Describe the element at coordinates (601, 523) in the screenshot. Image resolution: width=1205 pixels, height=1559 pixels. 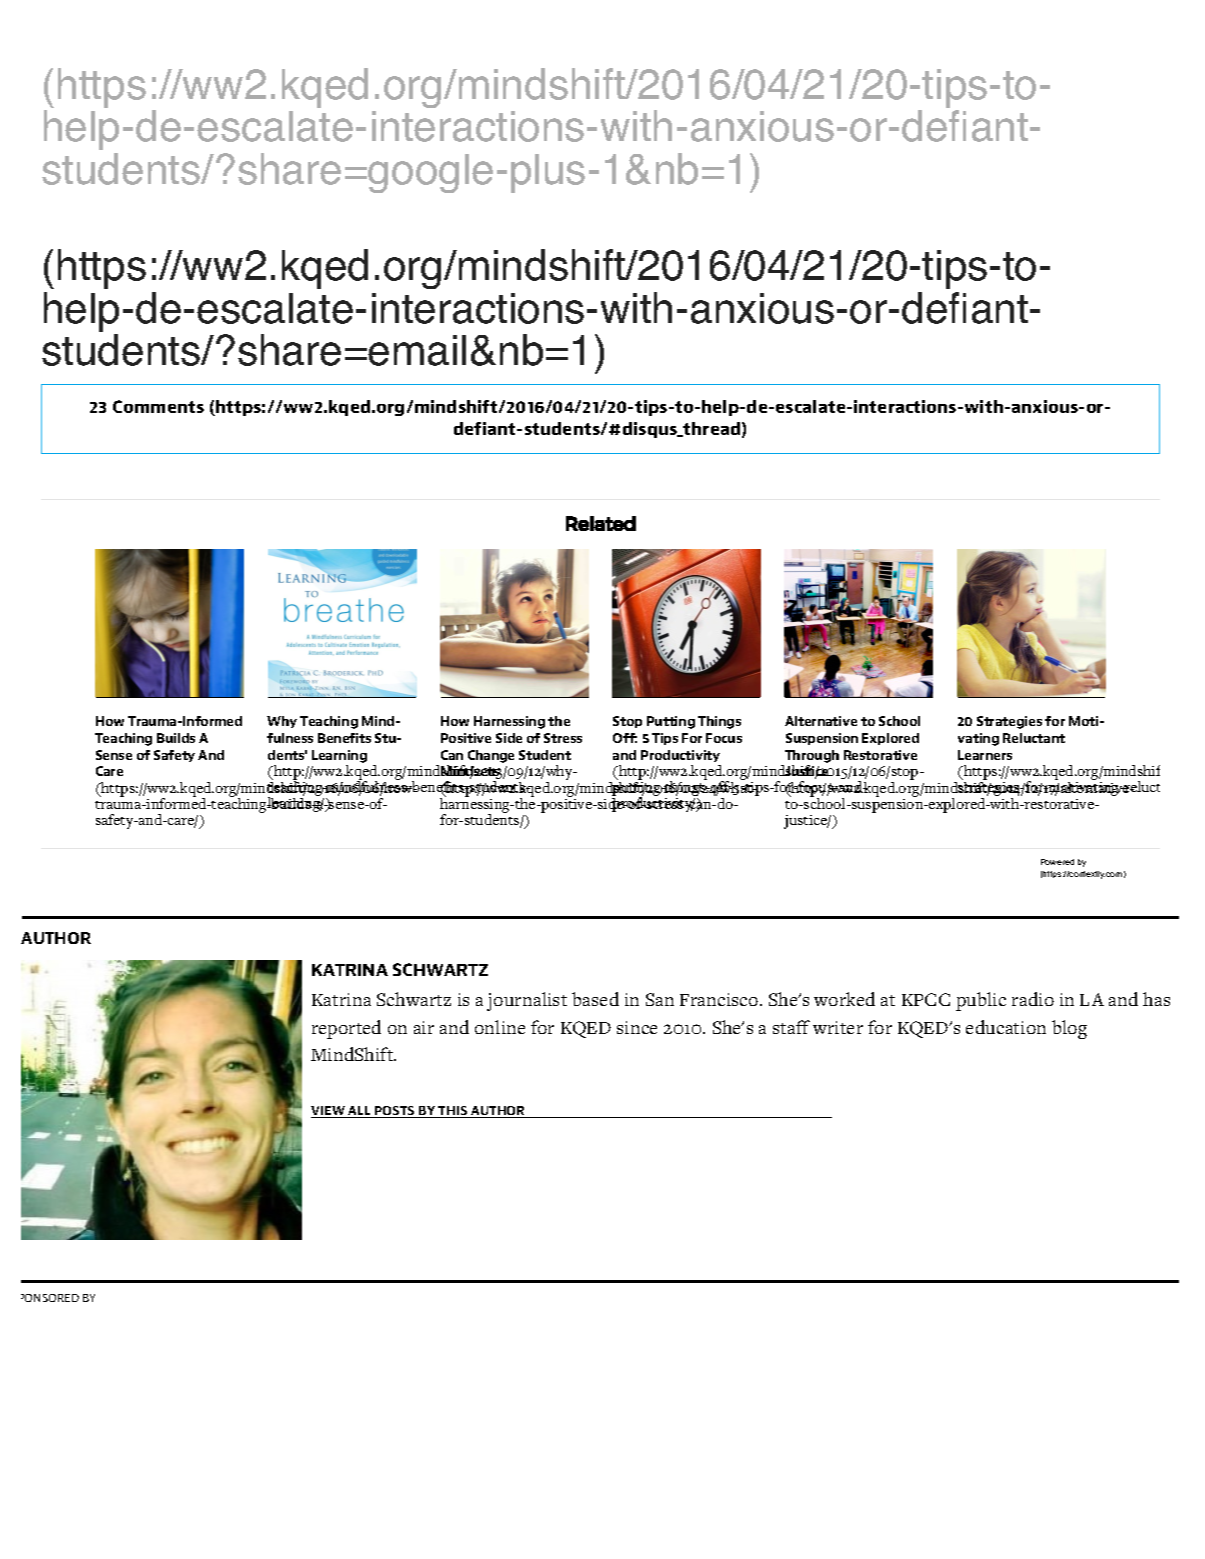
I see `Related` at that location.
